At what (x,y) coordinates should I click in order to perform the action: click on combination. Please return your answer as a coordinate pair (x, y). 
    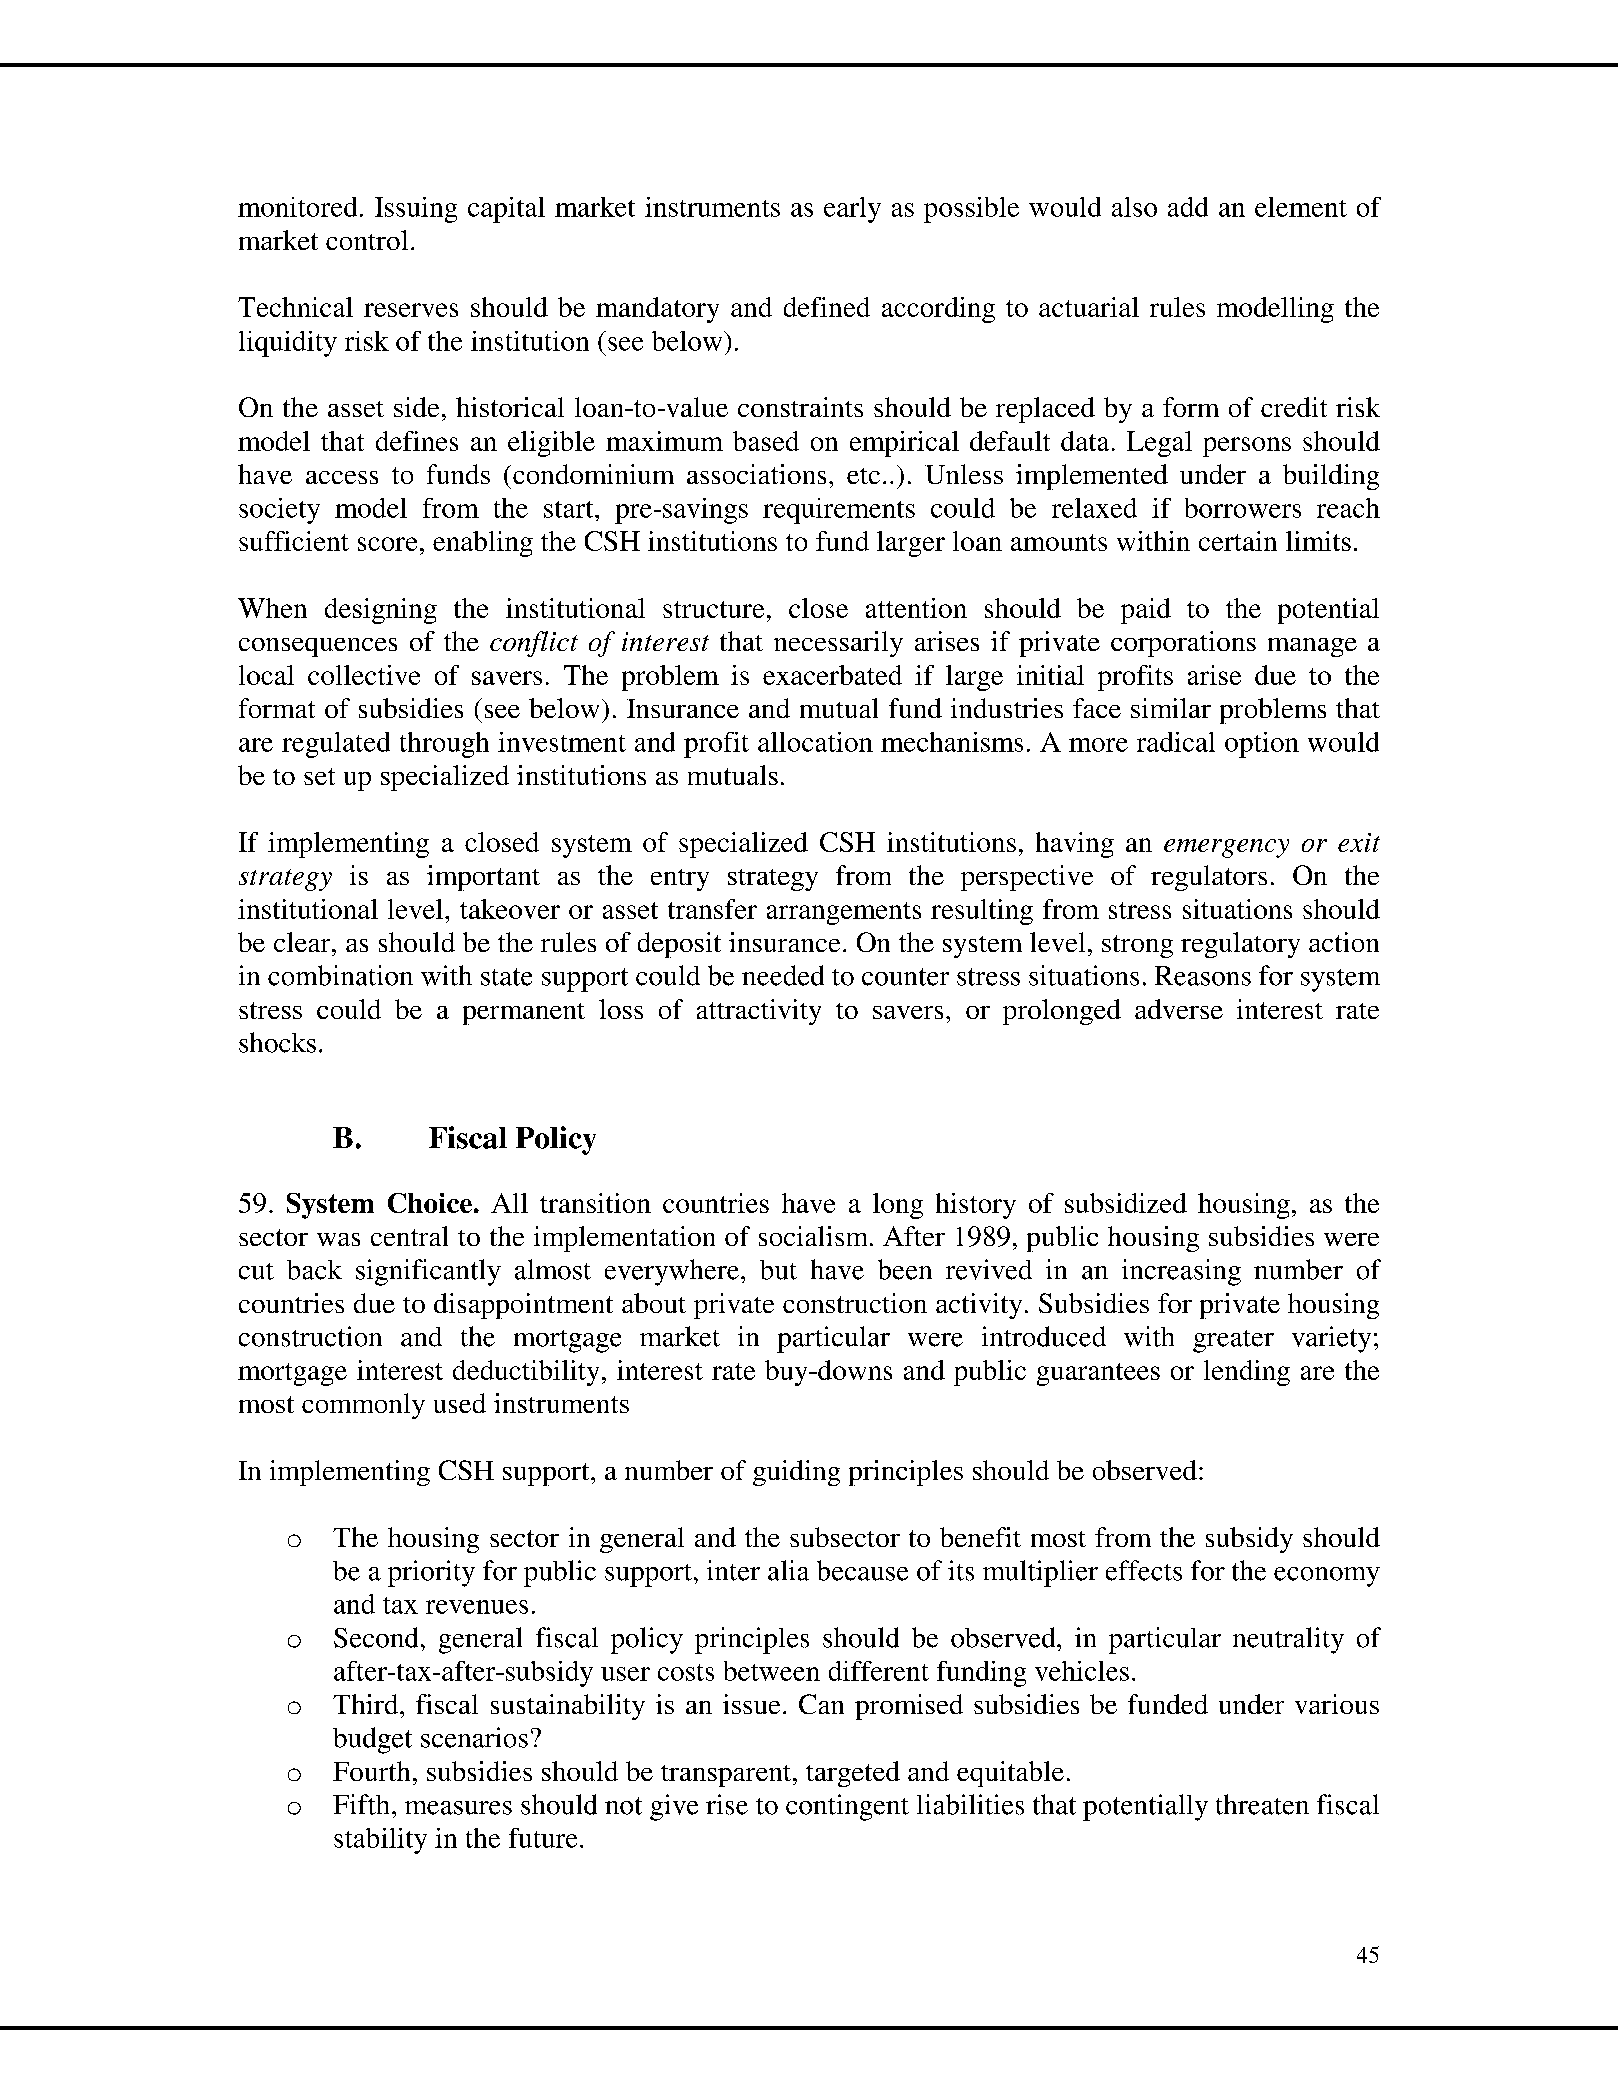
    Looking at the image, I should click on (340, 975).
